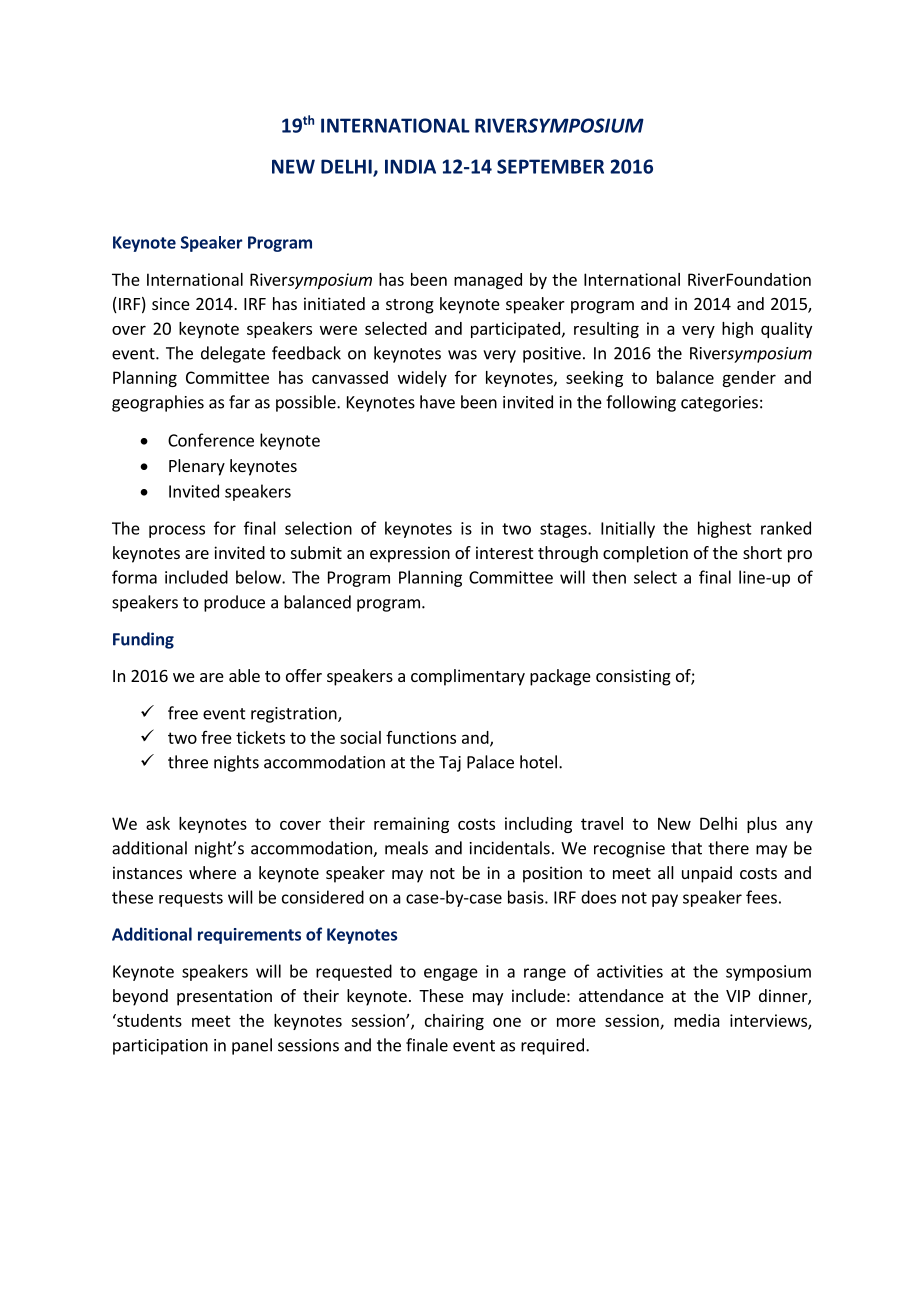 Image resolution: width=924 pixels, height=1308 pixels. I want to click on INDIA, so click(410, 166).
